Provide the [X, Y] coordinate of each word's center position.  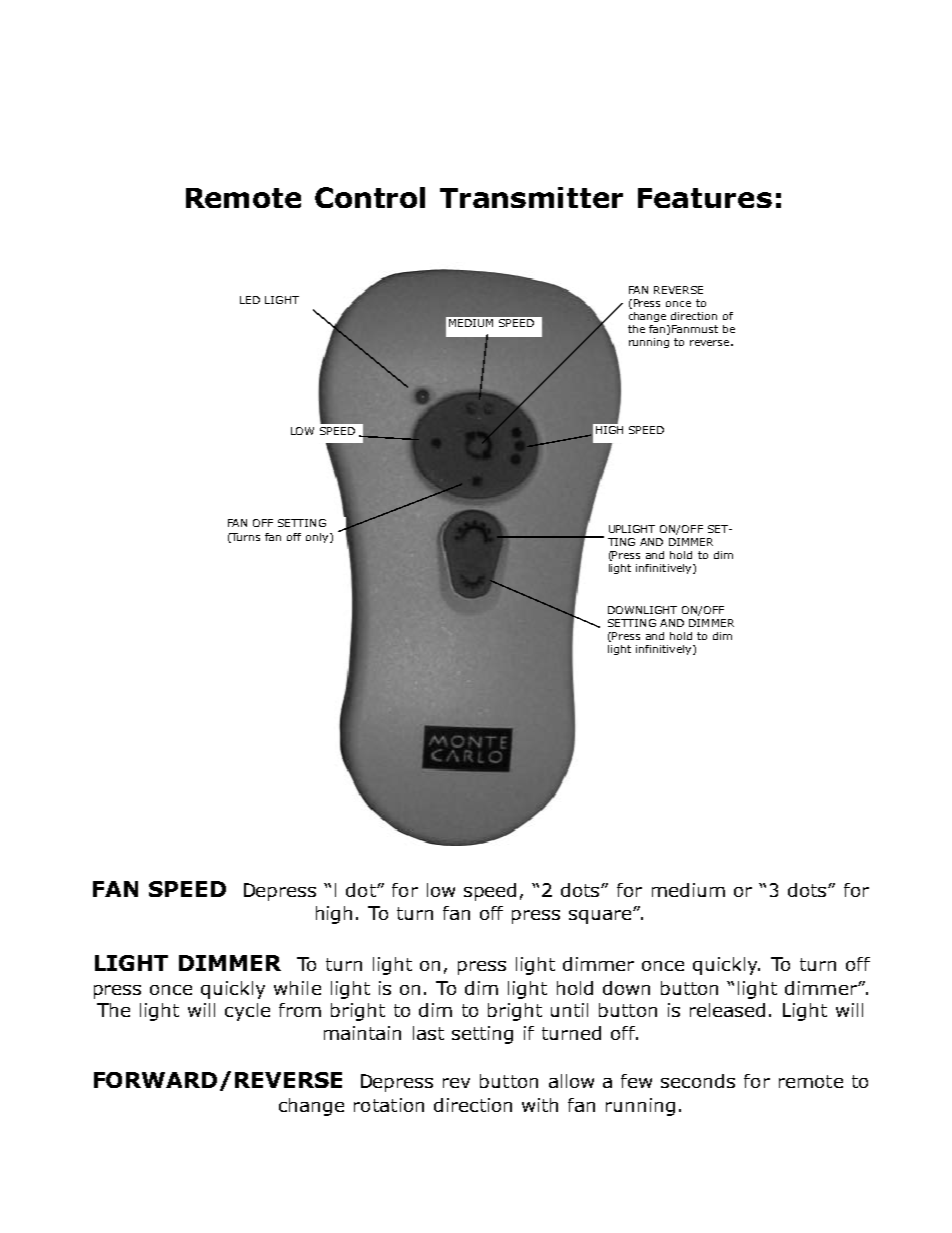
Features [705, 198]
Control [370, 197]
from [300, 1010]
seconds [698, 1081]
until [569, 1010]
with [540, 1105]
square [601, 917]
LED [250, 300]
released [727, 1010]
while [297, 988]
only [318, 538]
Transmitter [531, 197]
